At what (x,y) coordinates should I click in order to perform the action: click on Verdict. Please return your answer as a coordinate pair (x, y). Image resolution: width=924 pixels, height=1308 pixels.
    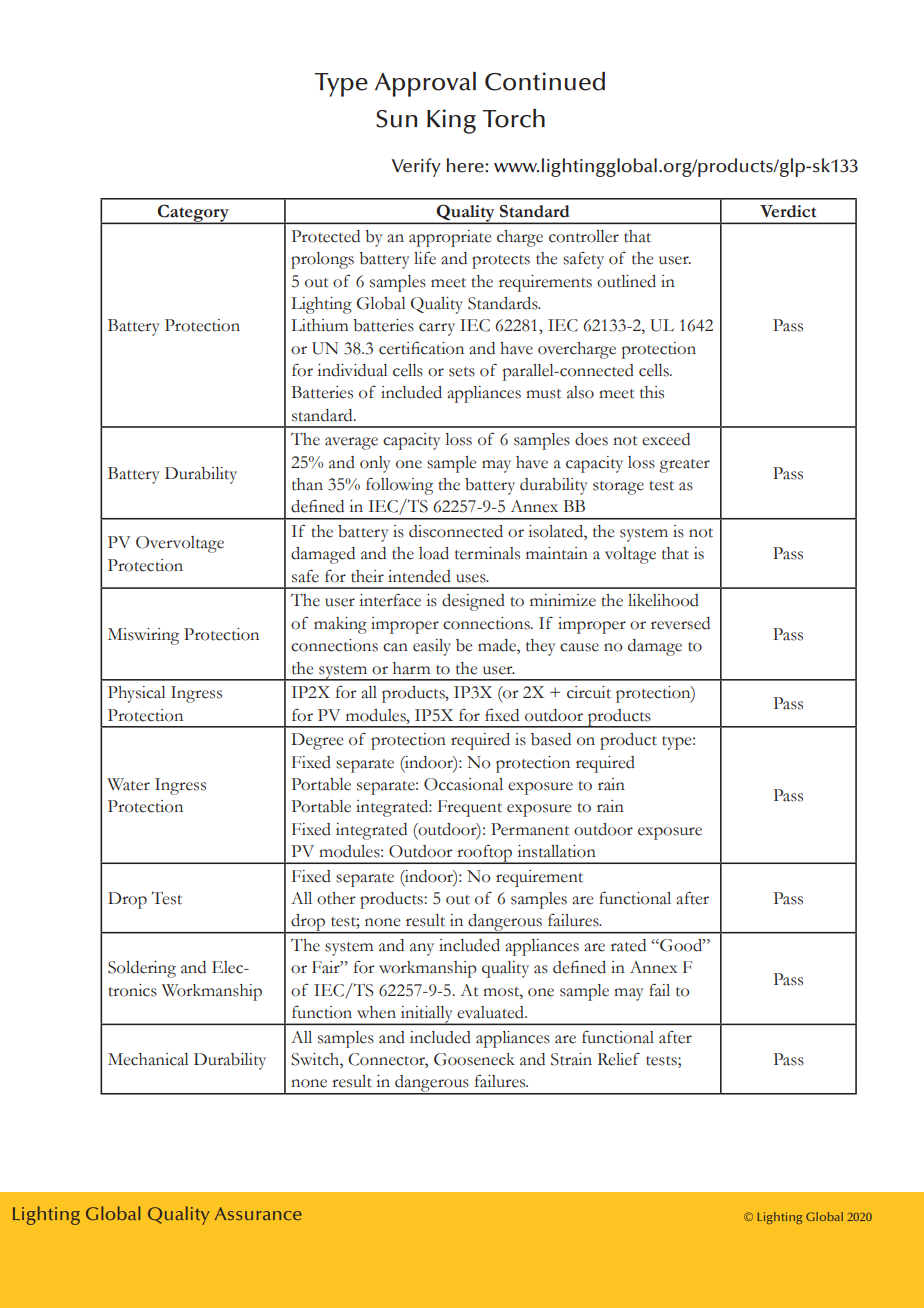
    Looking at the image, I should click on (788, 211).
